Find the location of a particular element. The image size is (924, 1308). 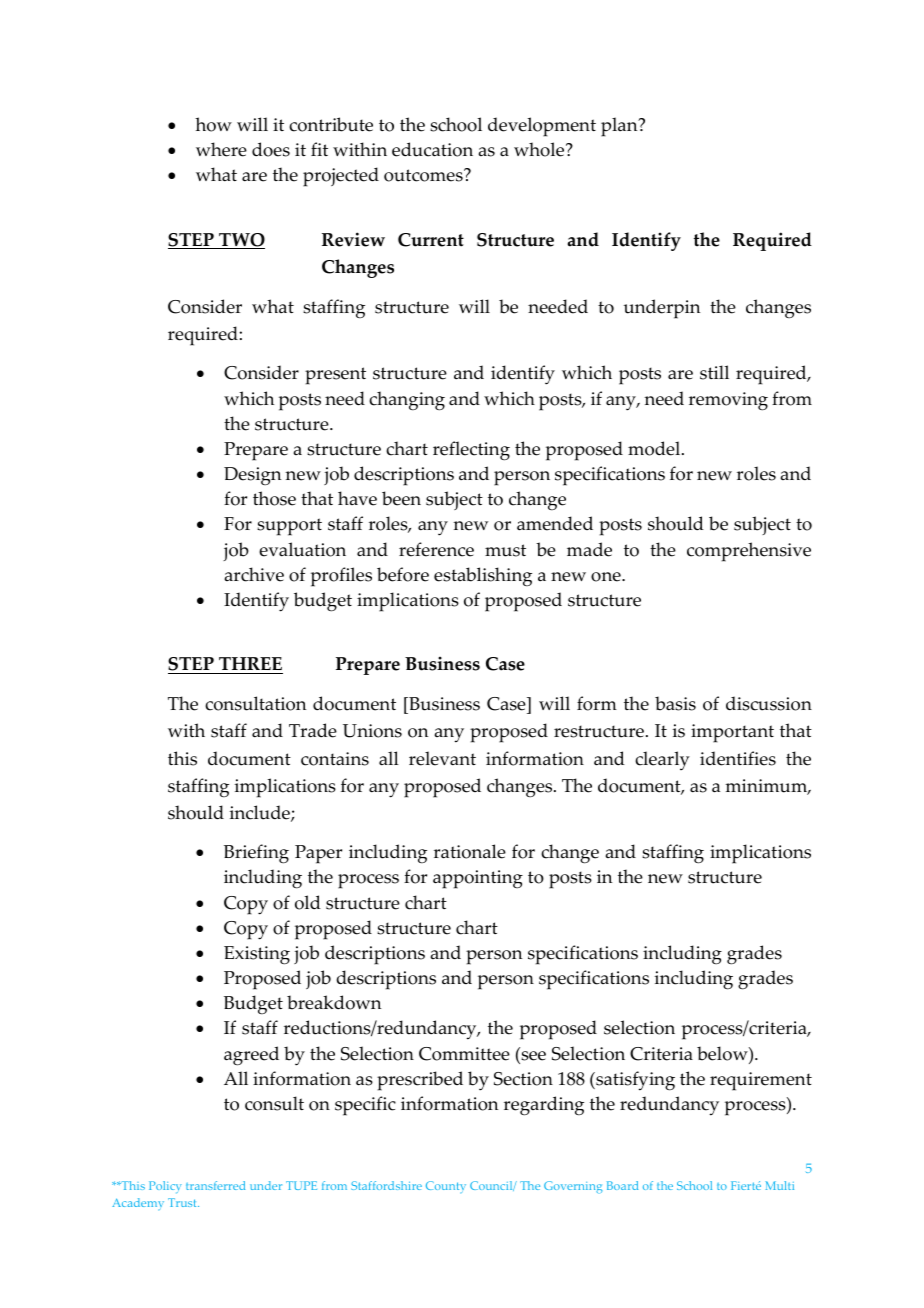

County is located at coordinates (446, 1187).
